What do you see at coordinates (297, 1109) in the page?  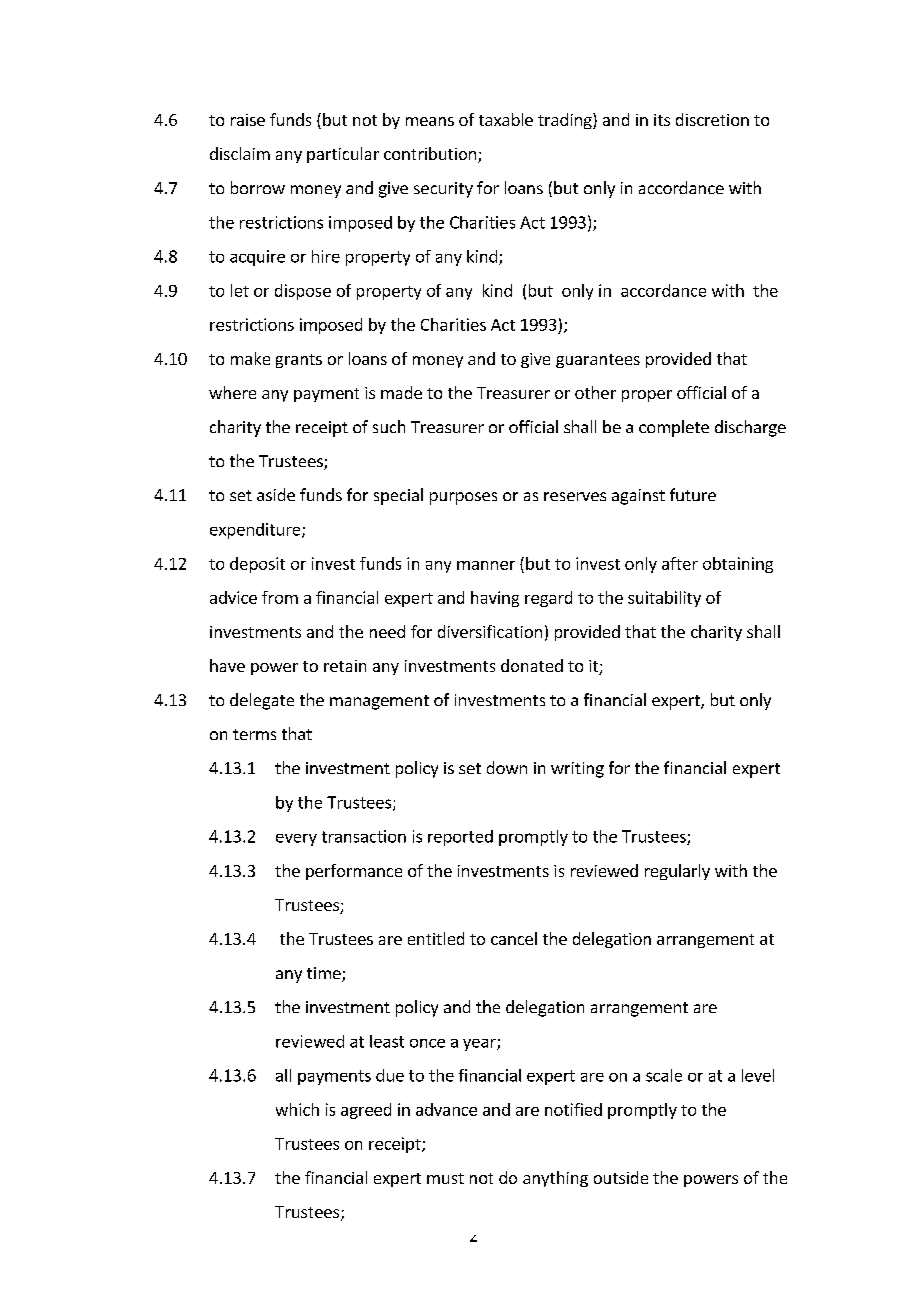 I see `which` at bounding box center [297, 1109].
